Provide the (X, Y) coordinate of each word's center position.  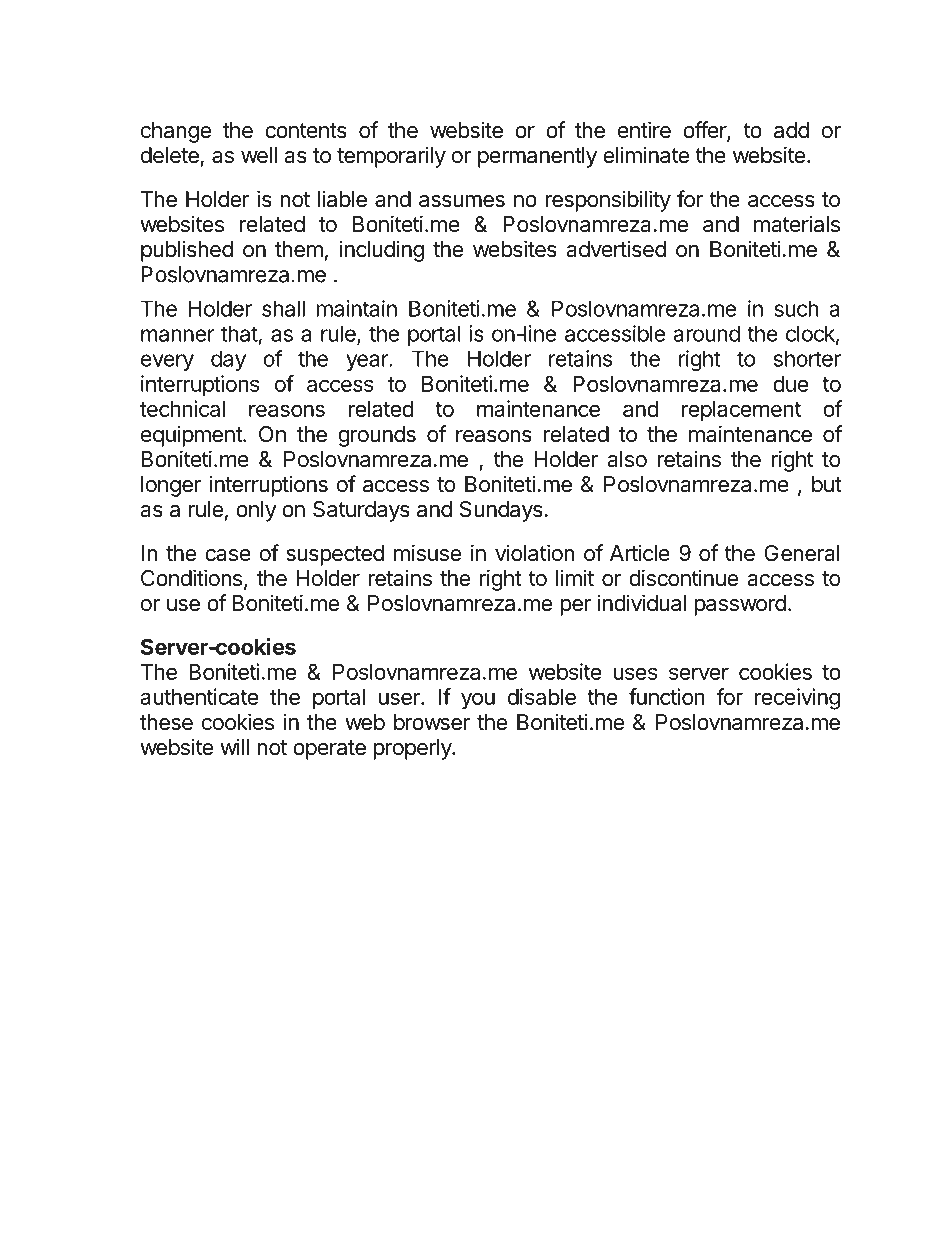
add (791, 130)
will (234, 746)
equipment (192, 436)
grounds (377, 436)
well (259, 155)
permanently (537, 157)
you (478, 701)
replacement (741, 411)
